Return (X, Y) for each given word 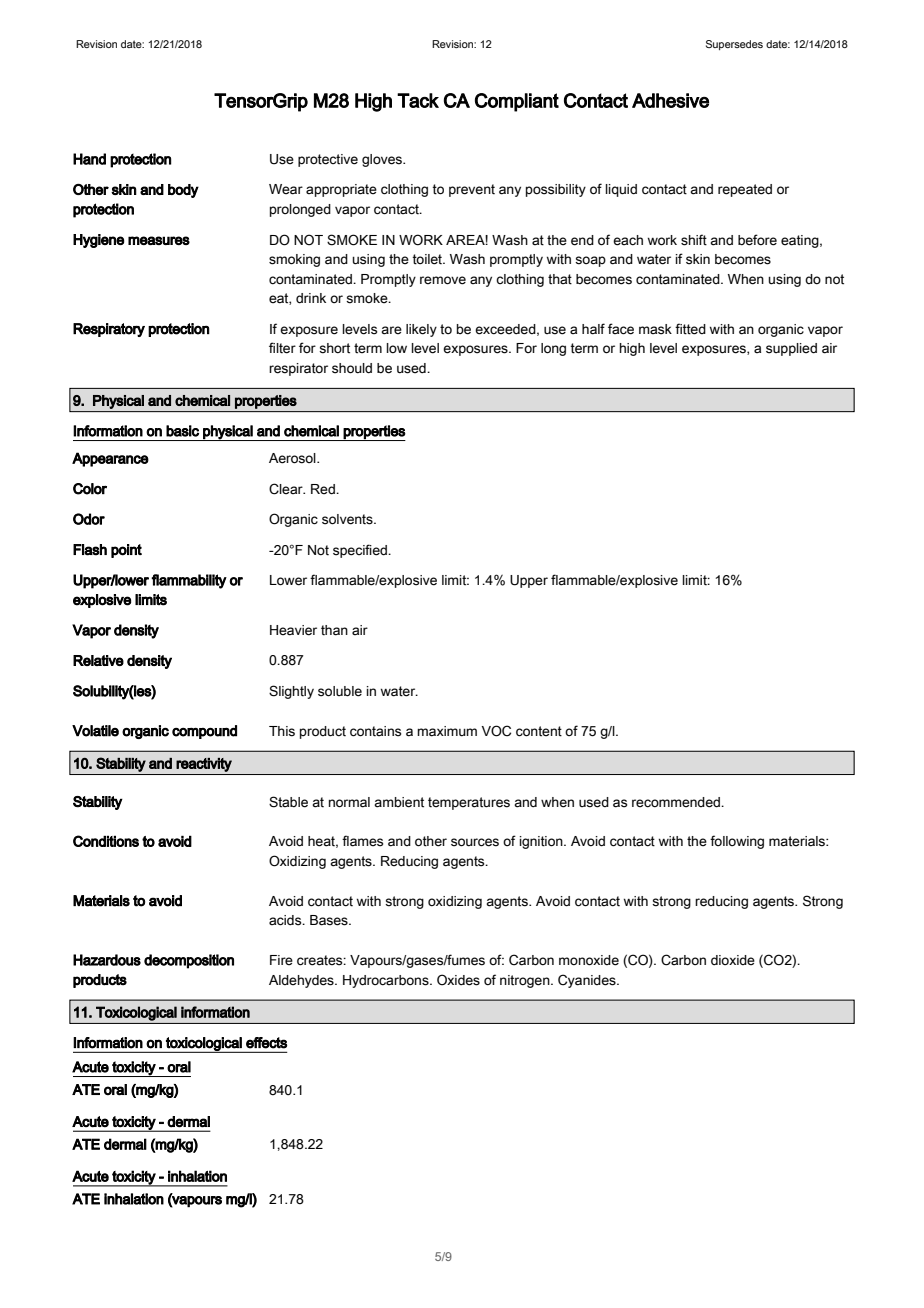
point (126, 551)
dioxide (733, 960)
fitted (690, 329)
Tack (418, 100)
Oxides (458, 980)
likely (421, 330)
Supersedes (734, 45)
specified (361, 551)
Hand (89, 159)
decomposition (189, 961)
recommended (677, 802)
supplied (791, 349)
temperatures (469, 803)
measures (159, 240)
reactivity (204, 765)
